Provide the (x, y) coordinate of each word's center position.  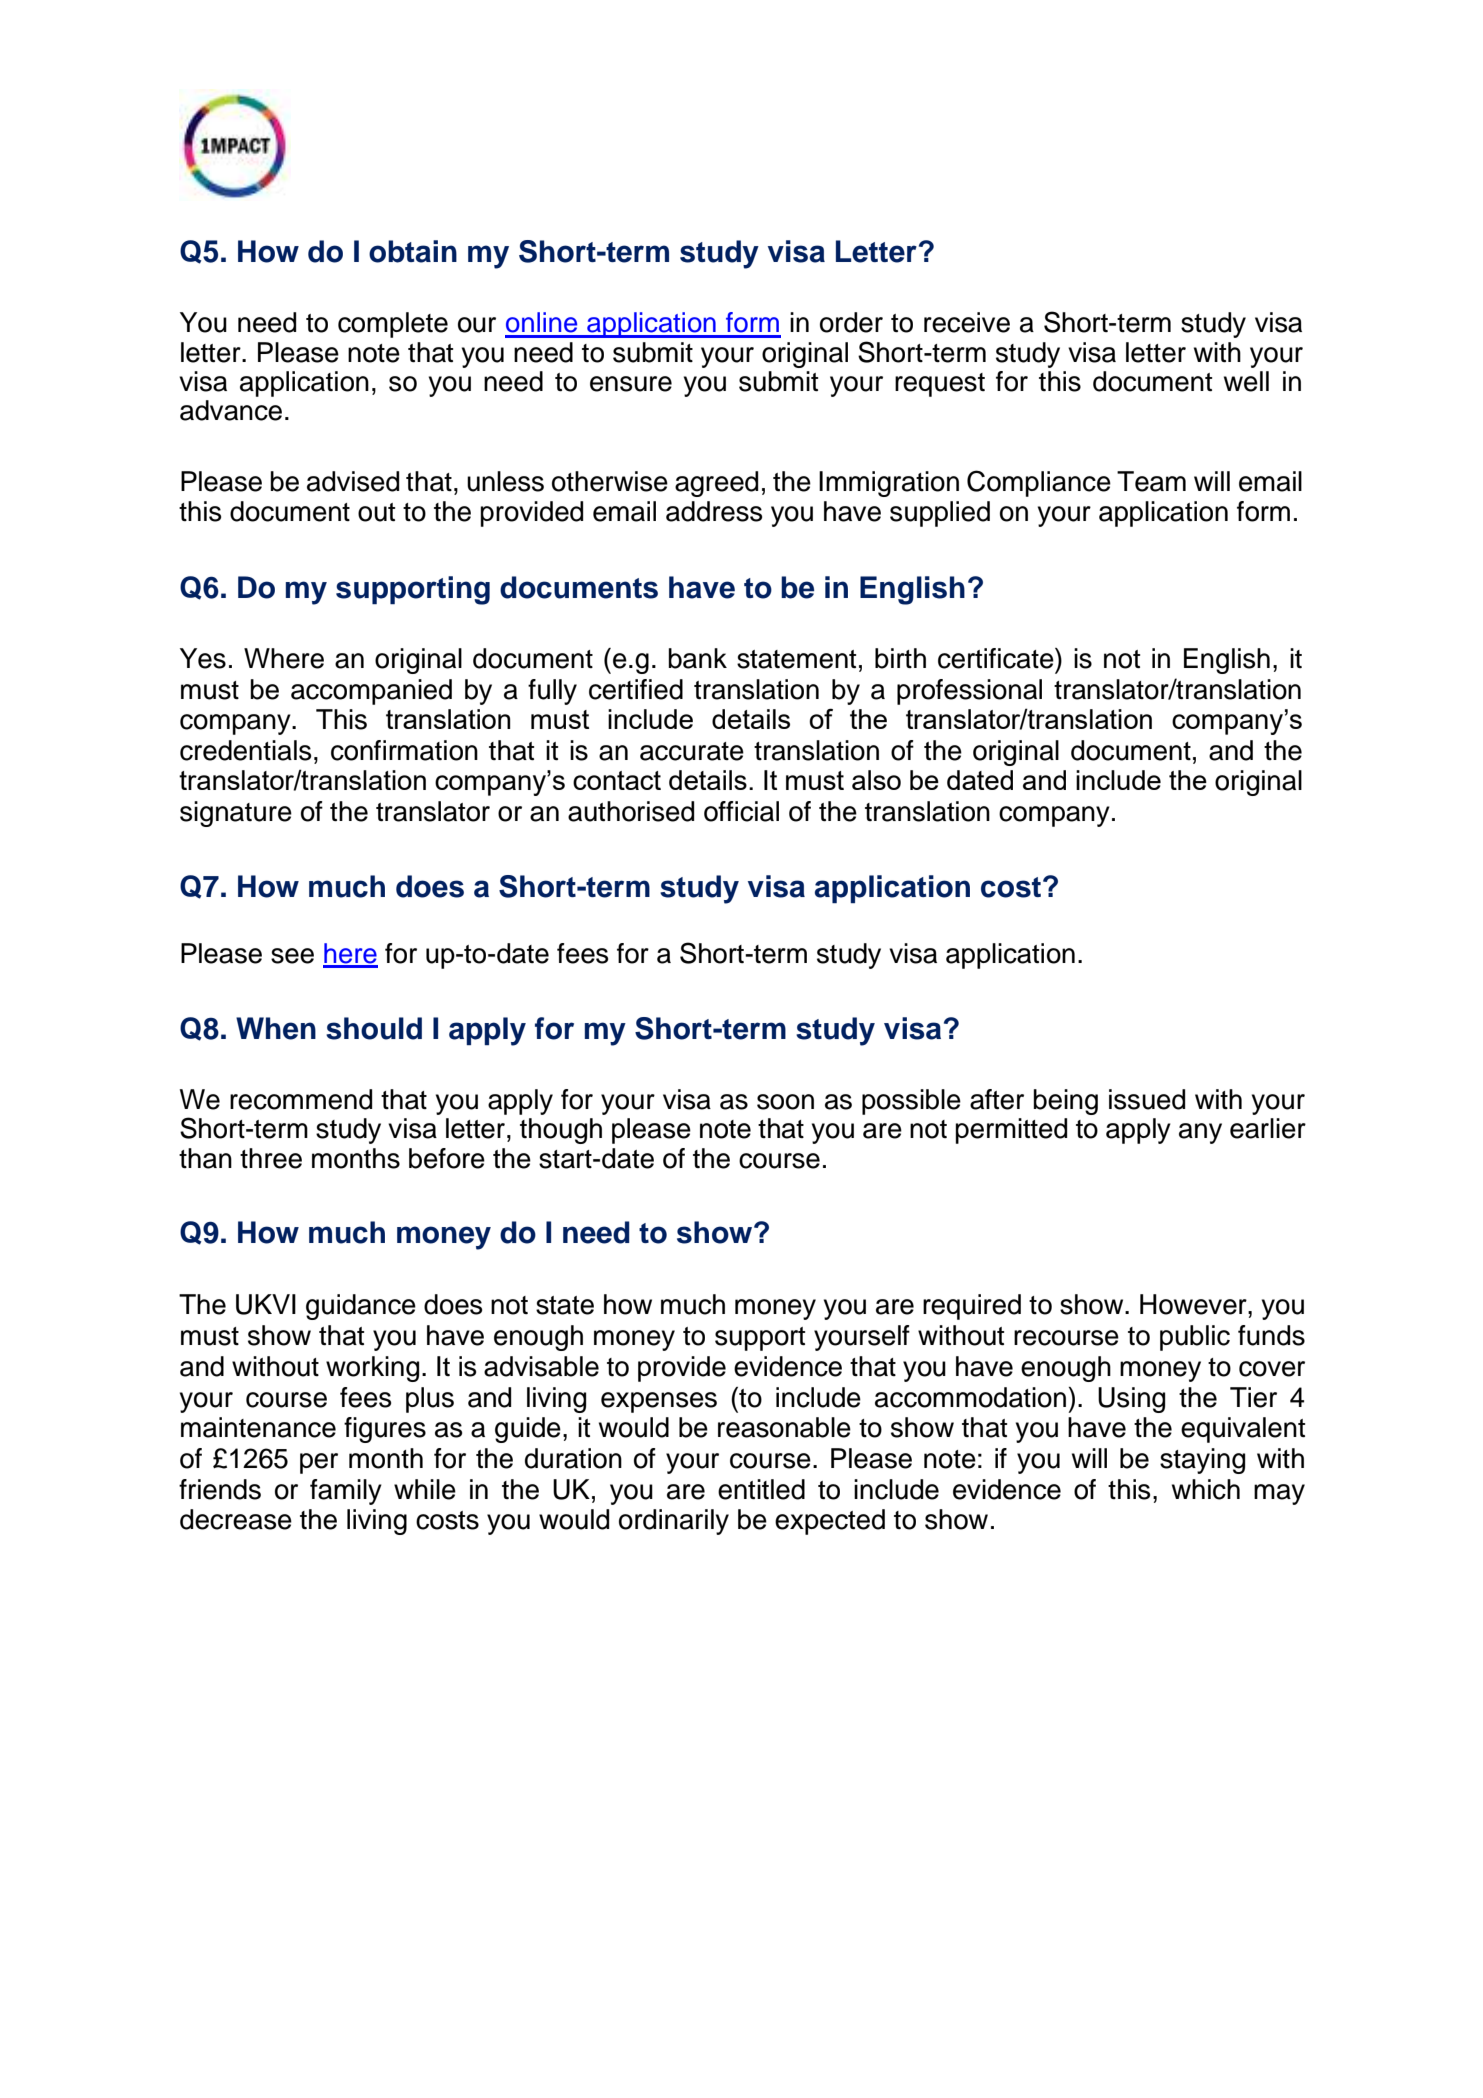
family (346, 1492)
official (741, 811)
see (292, 956)
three (271, 1158)
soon (785, 1102)
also (876, 780)
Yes (203, 658)
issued (1147, 1099)
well (1246, 381)
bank (697, 658)
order (851, 322)
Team (1151, 481)
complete (393, 325)
